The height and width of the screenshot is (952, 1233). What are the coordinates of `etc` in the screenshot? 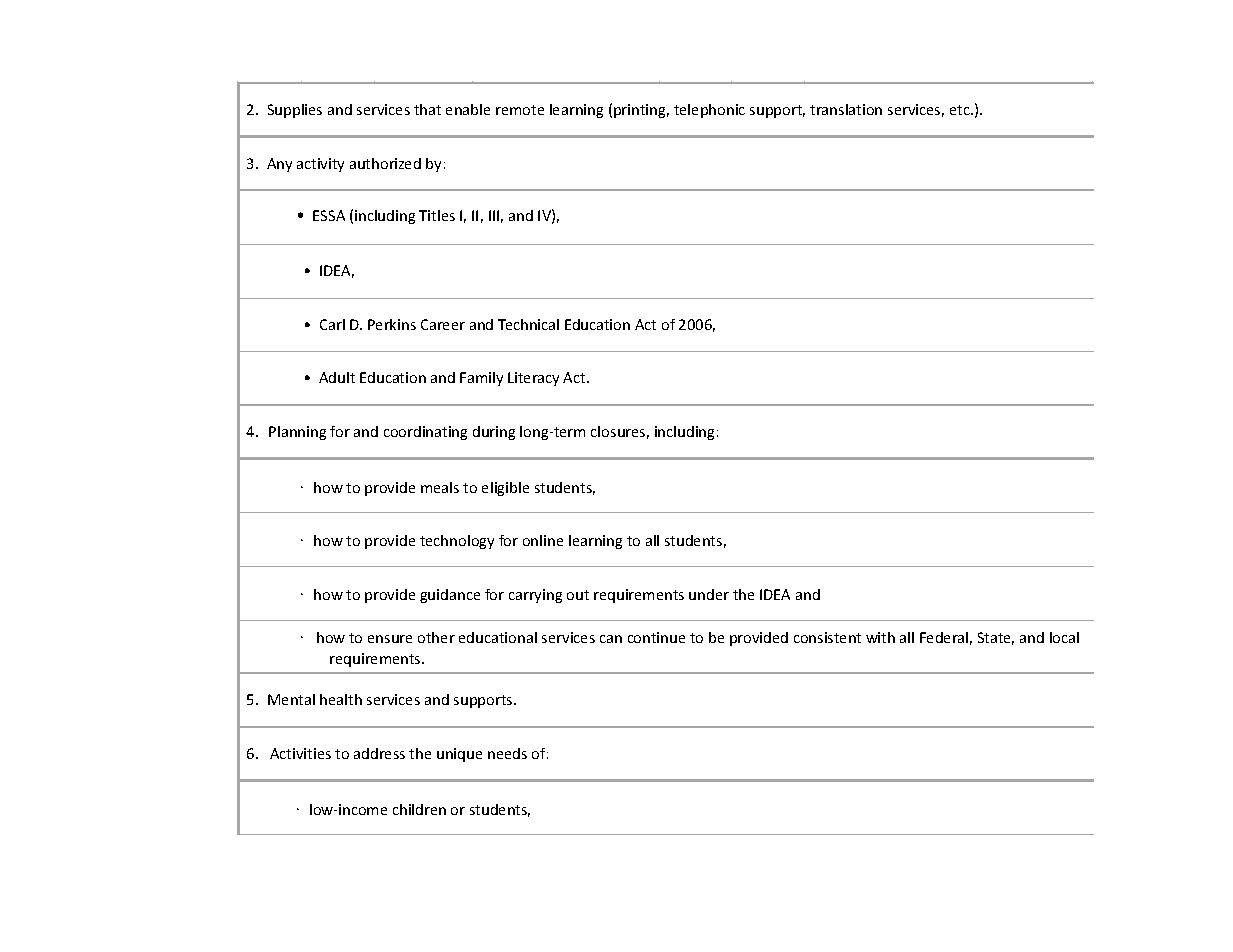 It's located at (961, 110).
